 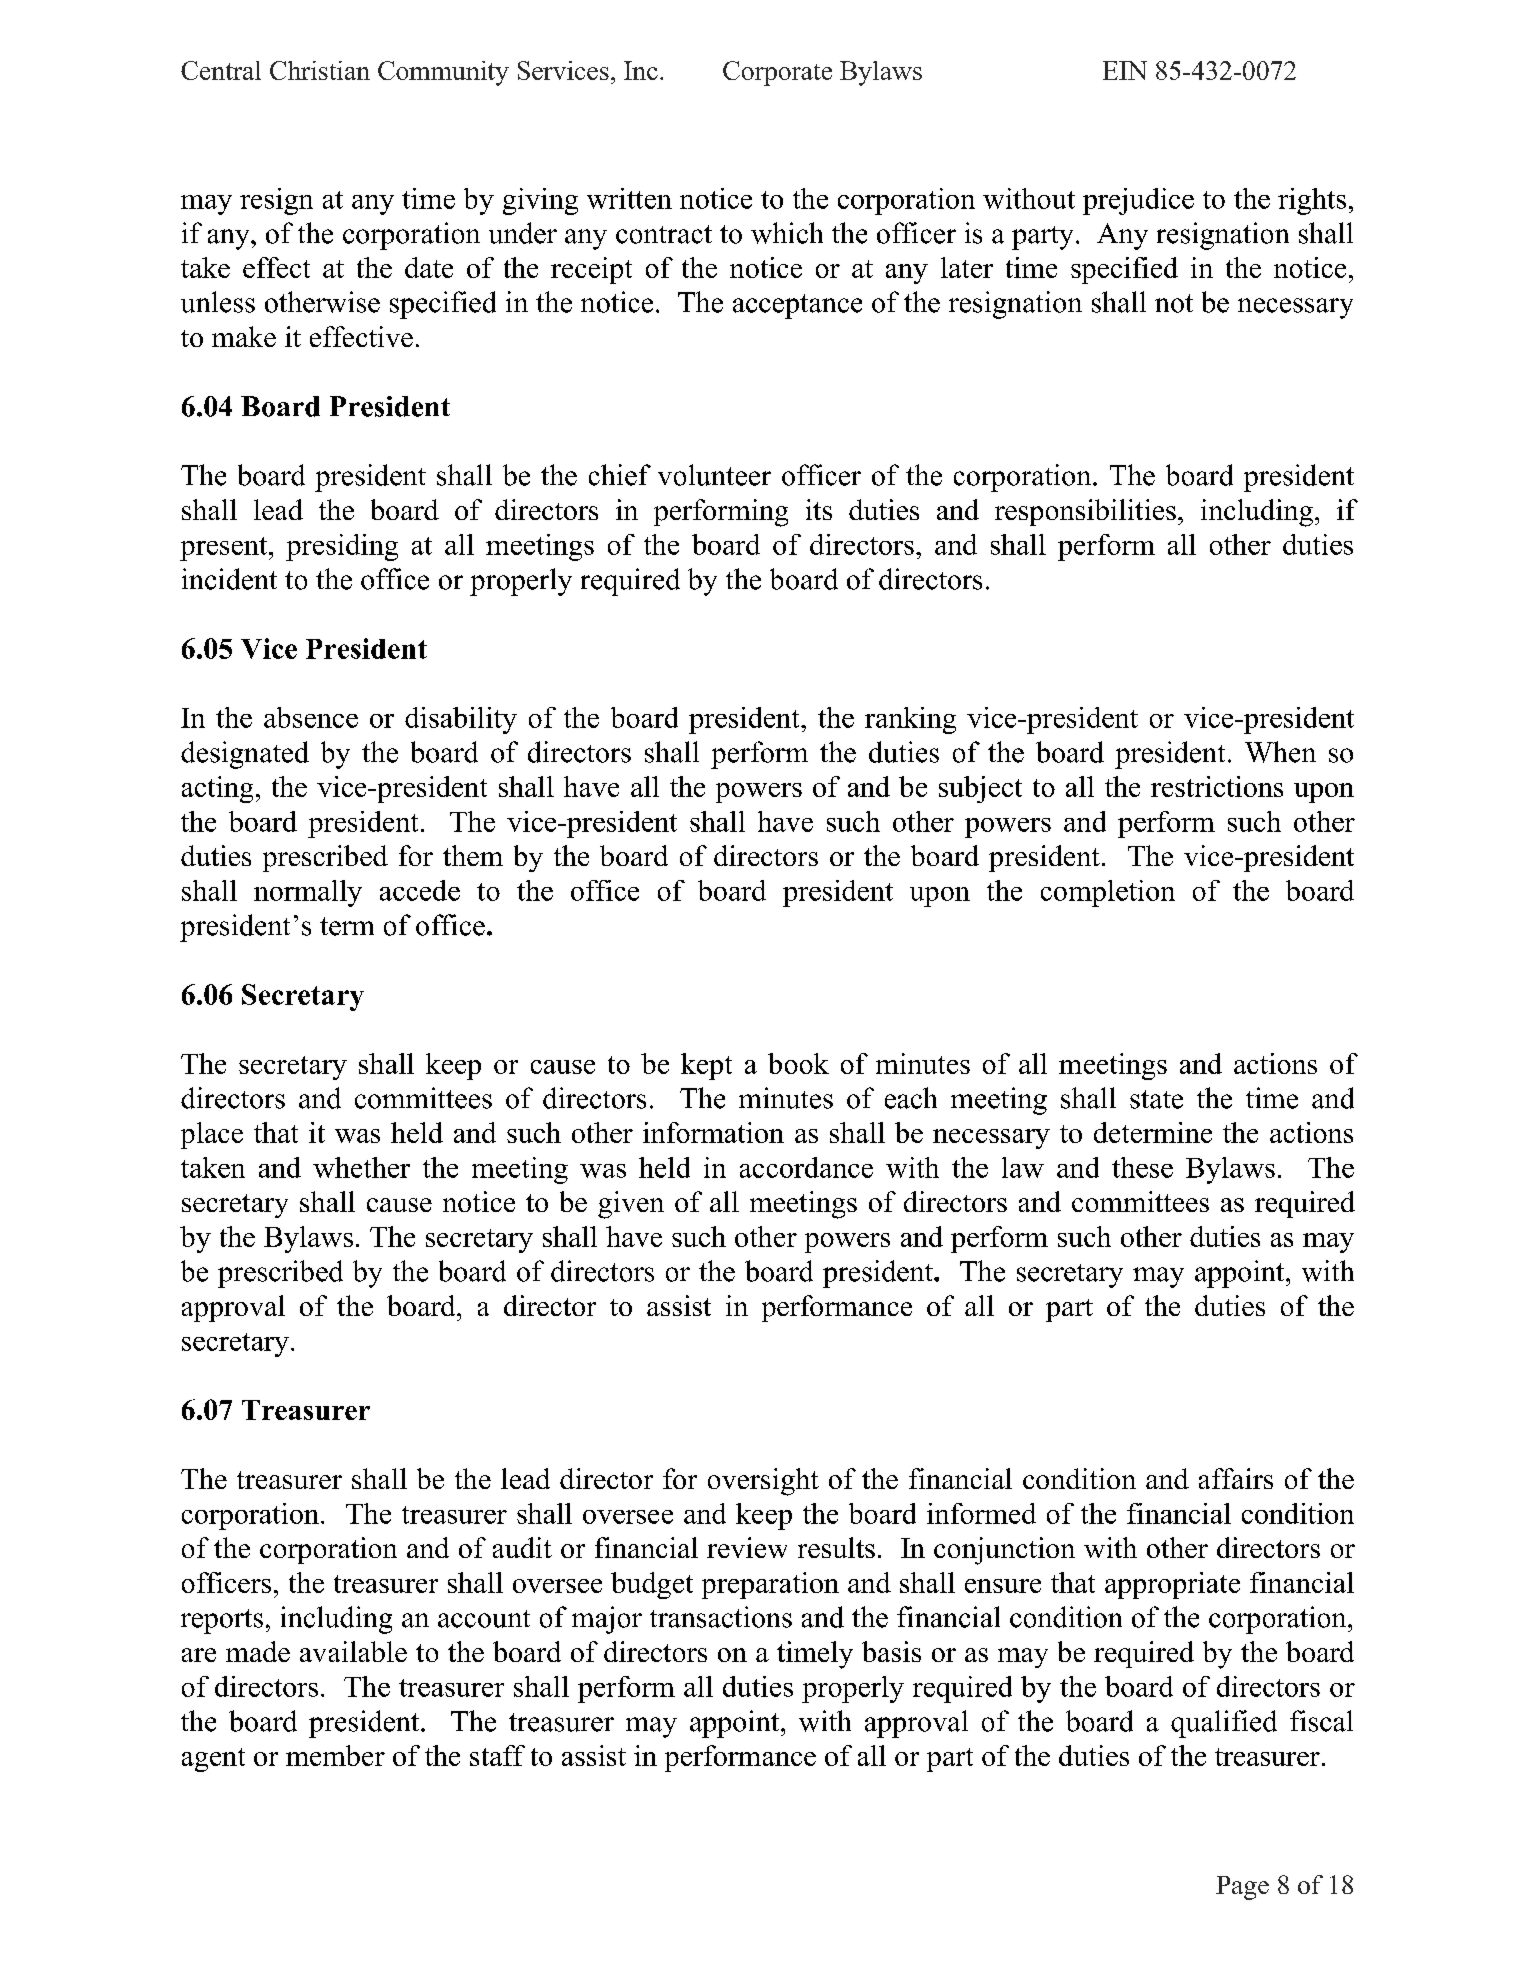 I want to click on whether, so click(x=361, y=1167).
